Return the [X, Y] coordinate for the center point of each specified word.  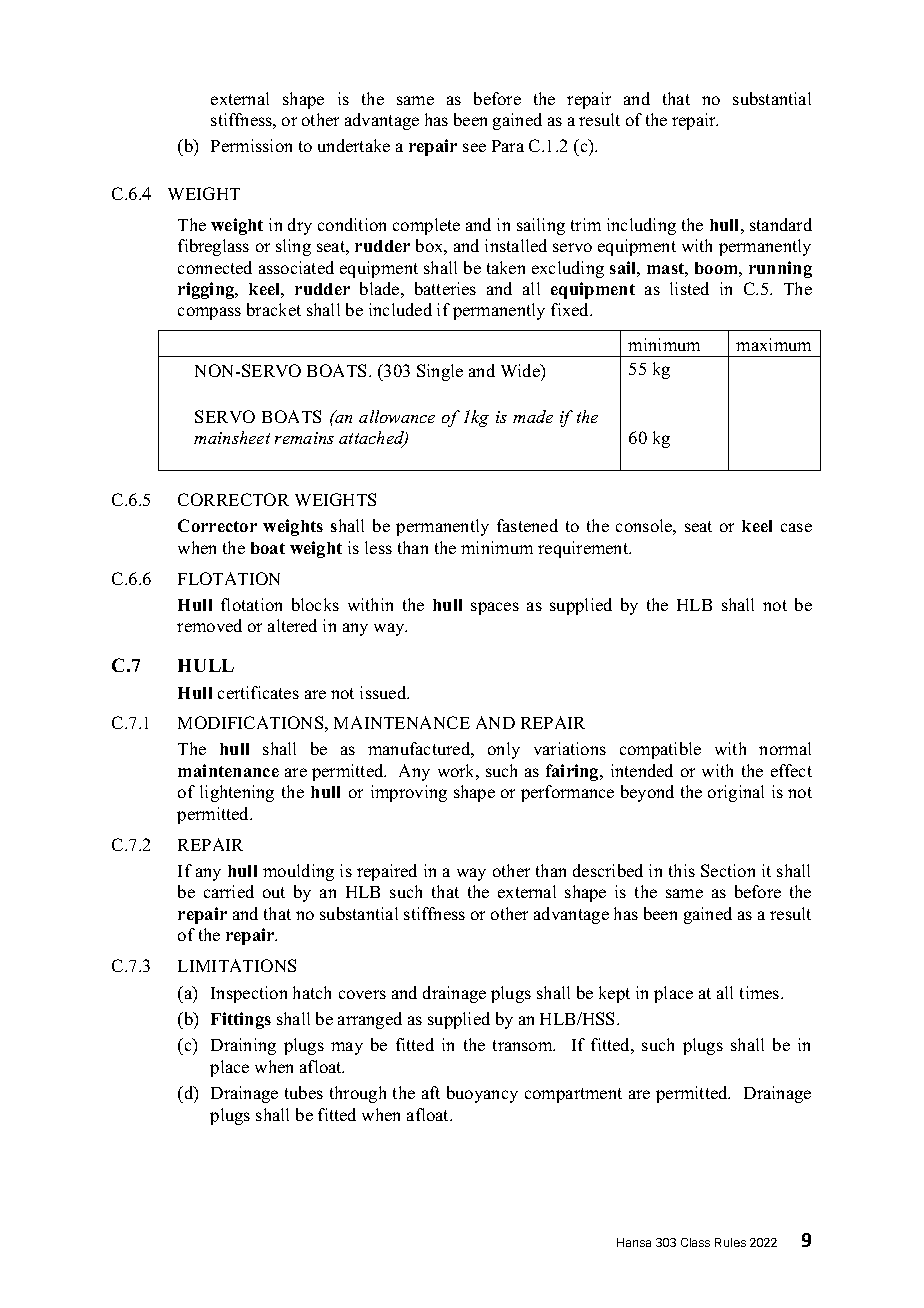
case [796, 527]
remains [304, 438]
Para [508, 146]
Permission [251, 145]
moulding [298, 872]
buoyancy [482, 1094]
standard [781, 224]
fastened [527, 525]
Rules [730, 1242]
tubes [304, 1092]
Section [728, 870]
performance [567, 793]
